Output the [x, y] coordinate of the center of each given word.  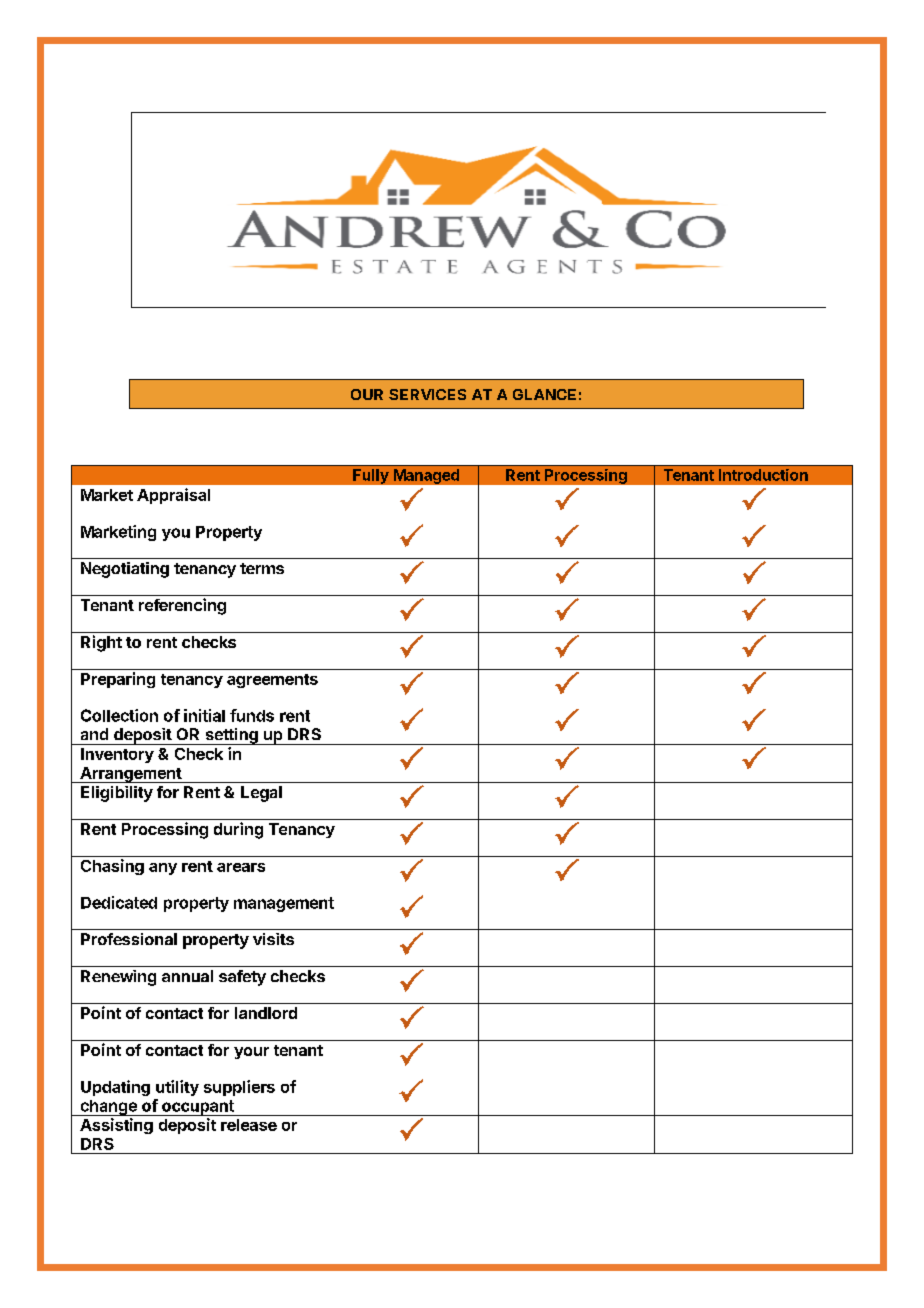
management [284, 904]
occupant [198, 1108]
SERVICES [427, 394]
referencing [182, 606]
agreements [272, 681]
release [249, 1125]
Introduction [763, 475]
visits [273, 939]
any [163, 869]
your [251, 1053]
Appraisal [173, 496]
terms [262, 568]
